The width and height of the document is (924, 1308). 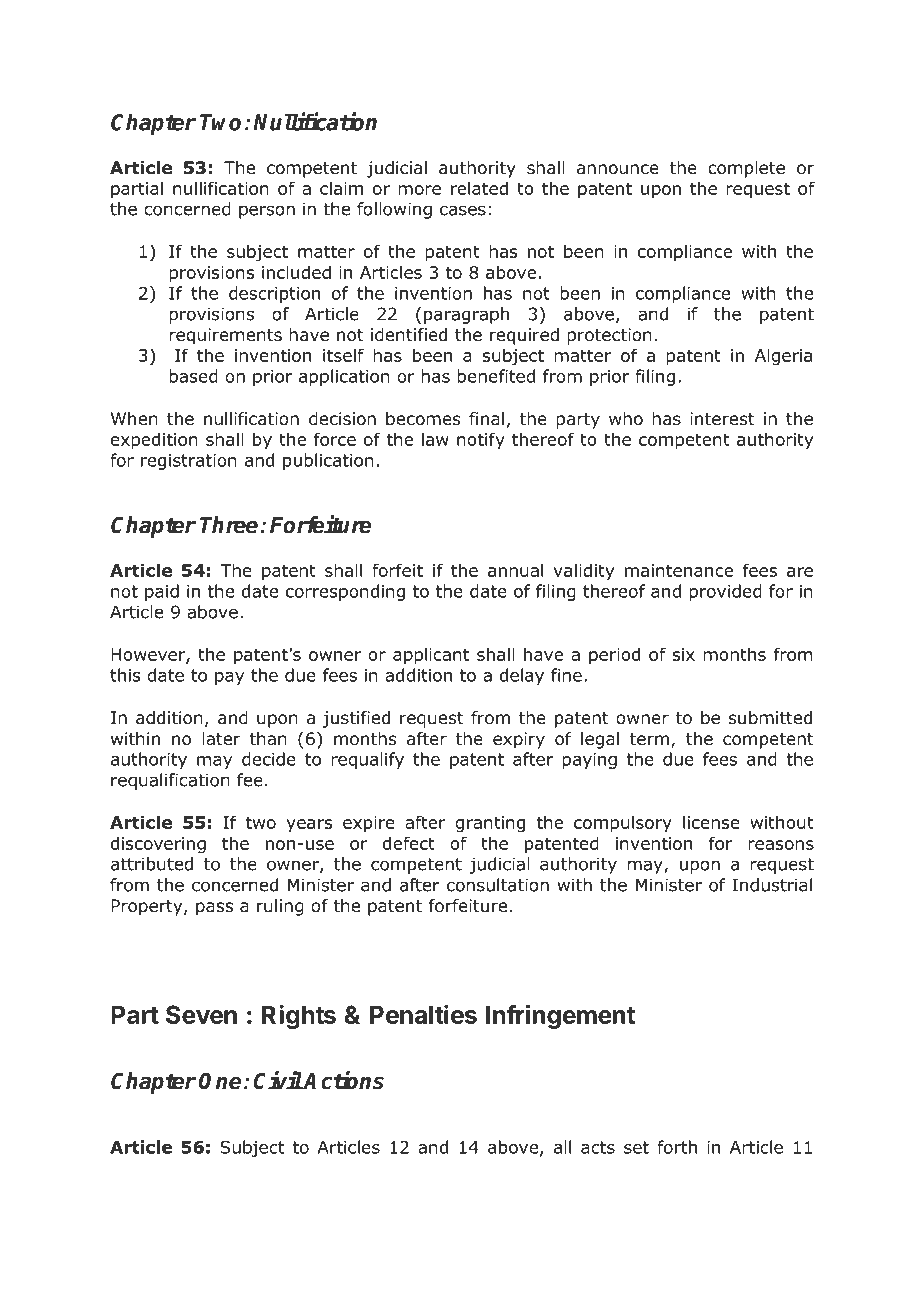 What do you see at coordinates (431, 656) in the document?
I see `applicant` at bounding box center [431, 656].
